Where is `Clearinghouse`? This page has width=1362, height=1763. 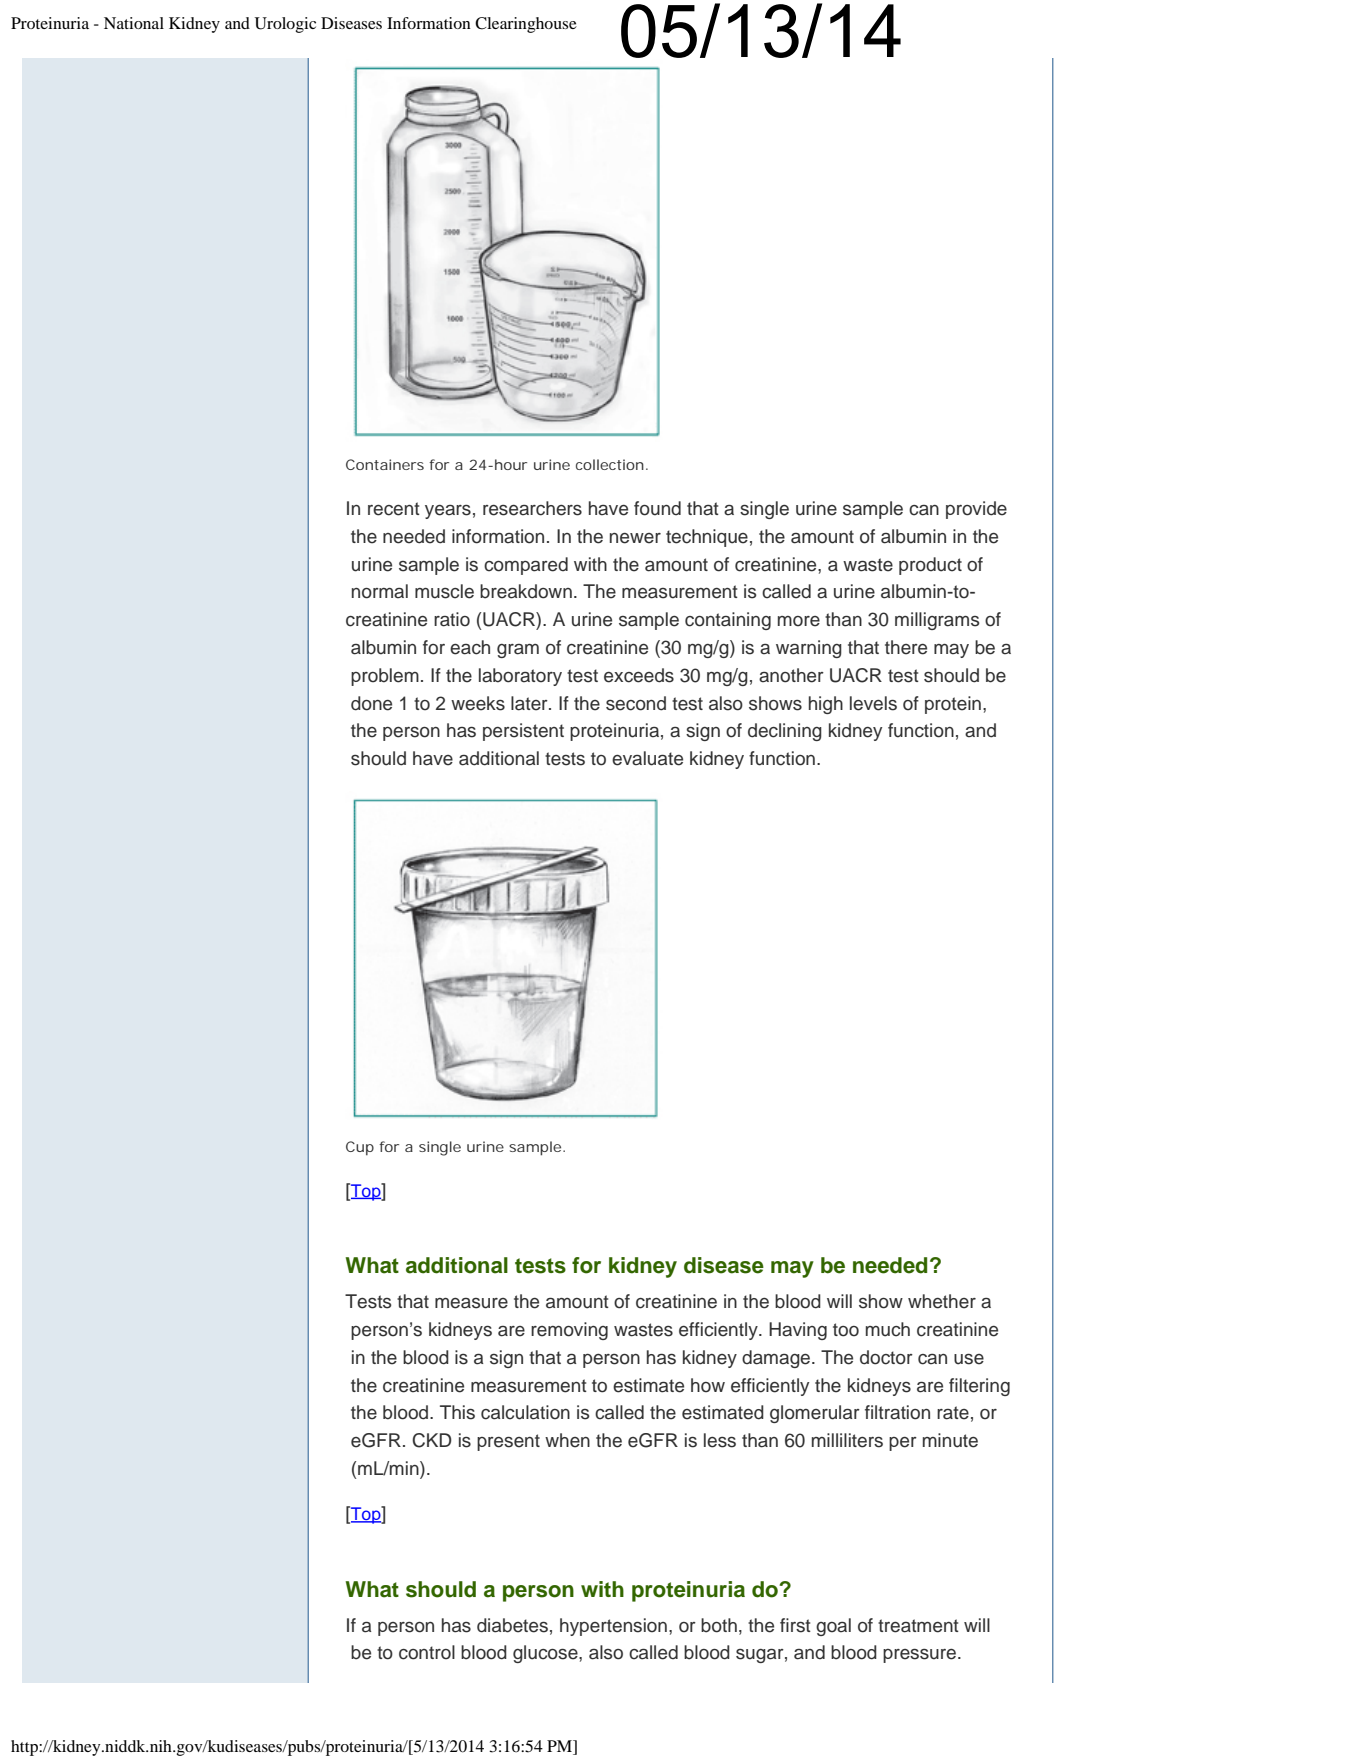 Clearinghouse is located at coordinates (526, 25).
